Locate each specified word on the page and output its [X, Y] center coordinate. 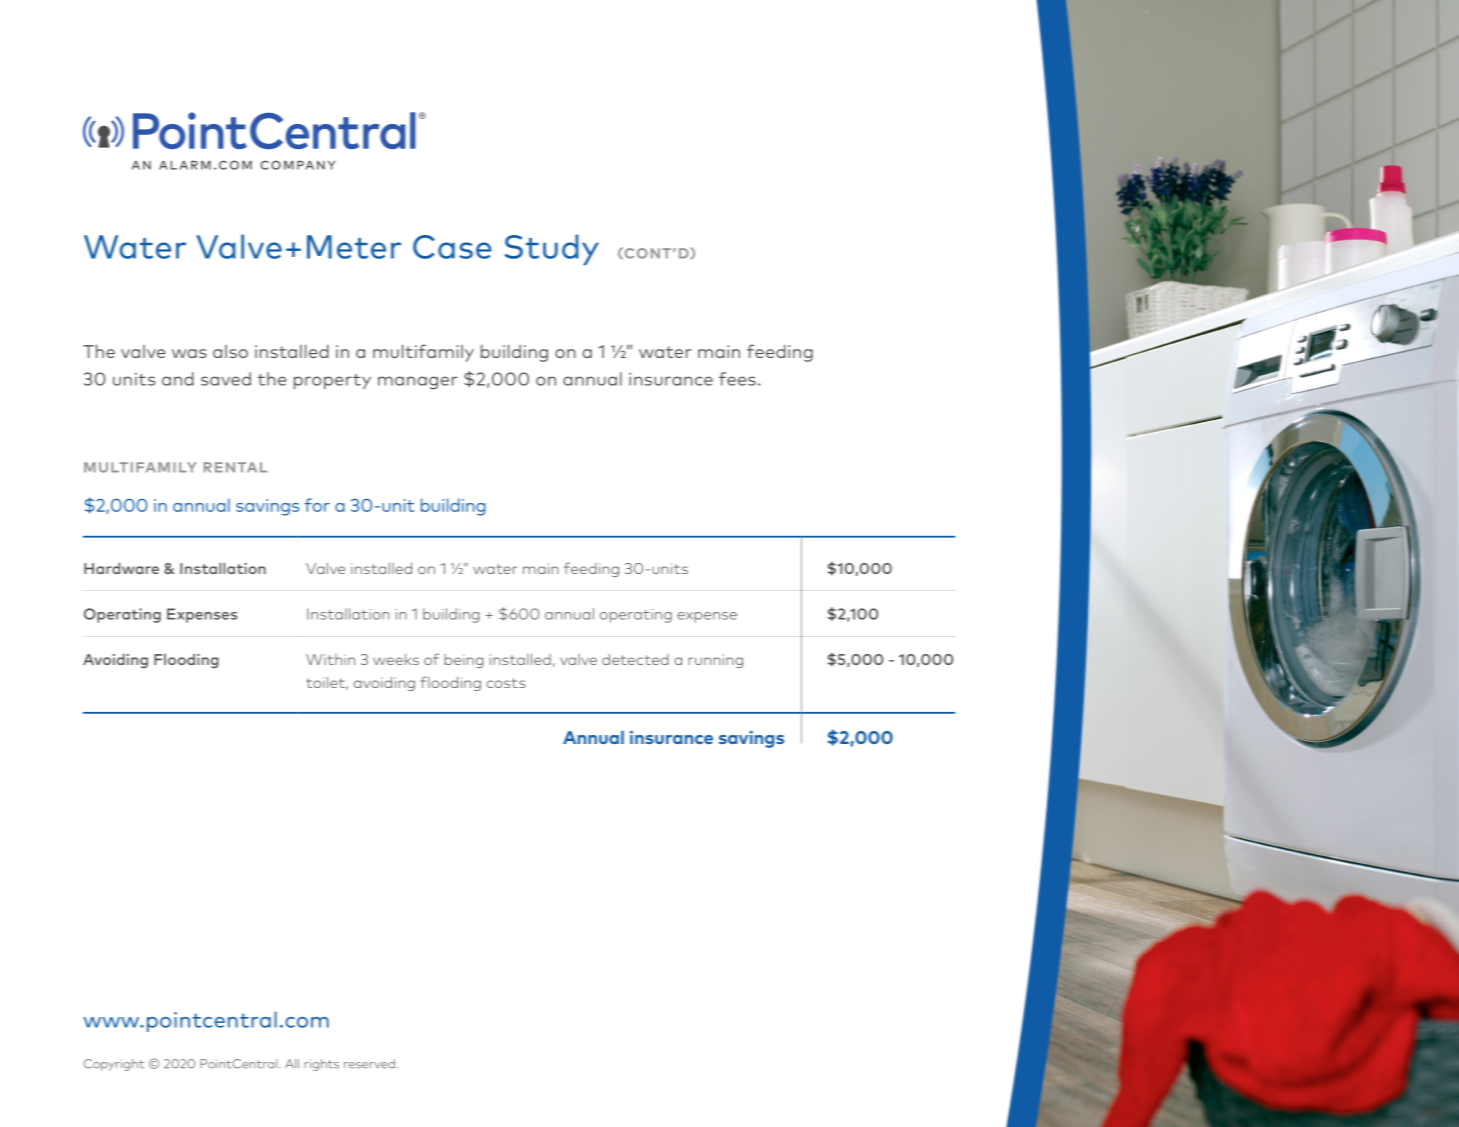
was [189, 353]
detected [635, 659]
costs [506, 683]
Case [452, 247]
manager [417, 383]
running [715, 661]
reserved [369, 1064]
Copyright [114, 1065]
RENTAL [235, 467]
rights [321, 1065]
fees [737, 379]
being [463, 661]
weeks [396, 659]
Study [552, 249]
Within [330, 659]
